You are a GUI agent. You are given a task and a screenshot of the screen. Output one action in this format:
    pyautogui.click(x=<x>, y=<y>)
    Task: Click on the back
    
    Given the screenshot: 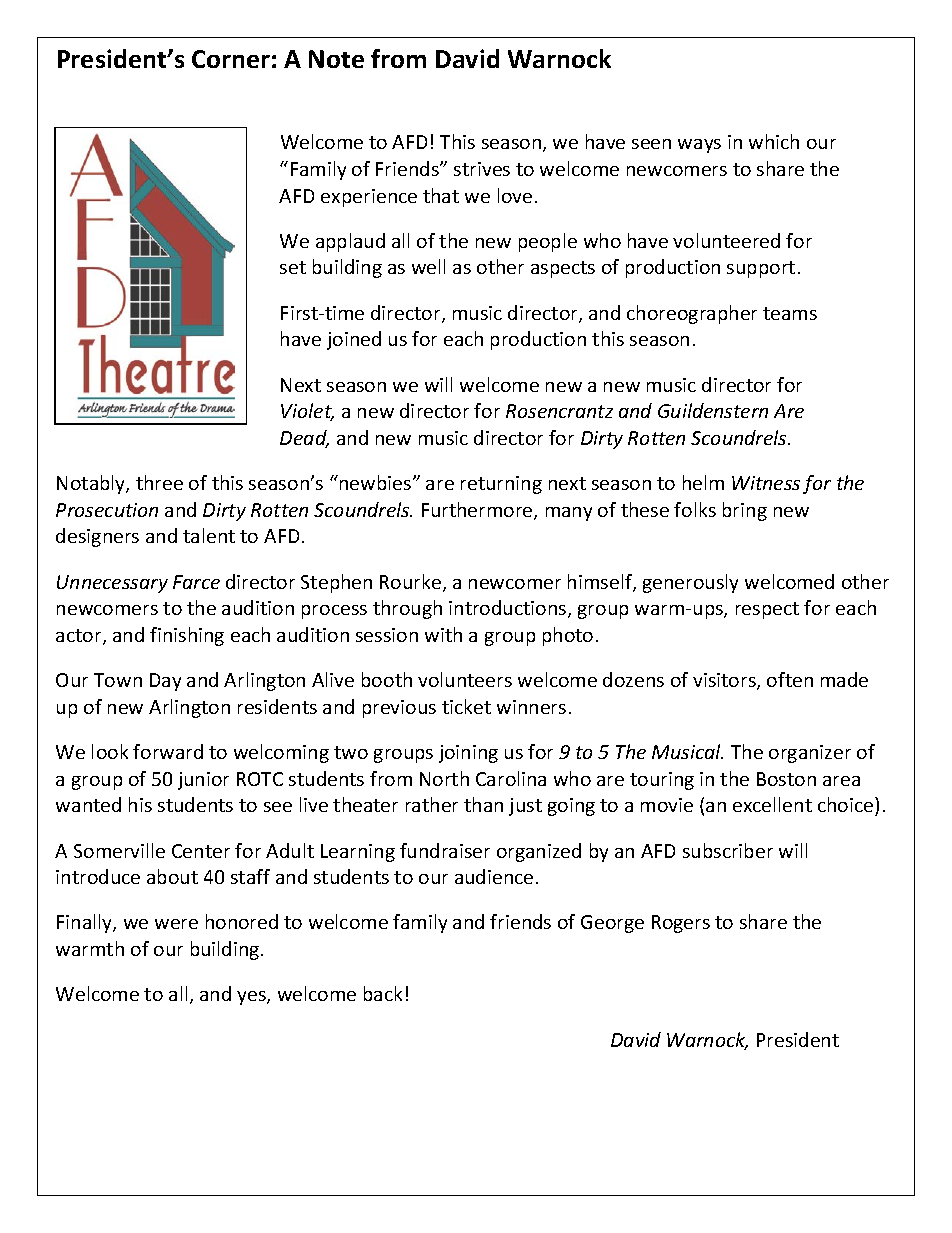 What is the action you would take?
    pyautogui.click(x=383, y=993)
